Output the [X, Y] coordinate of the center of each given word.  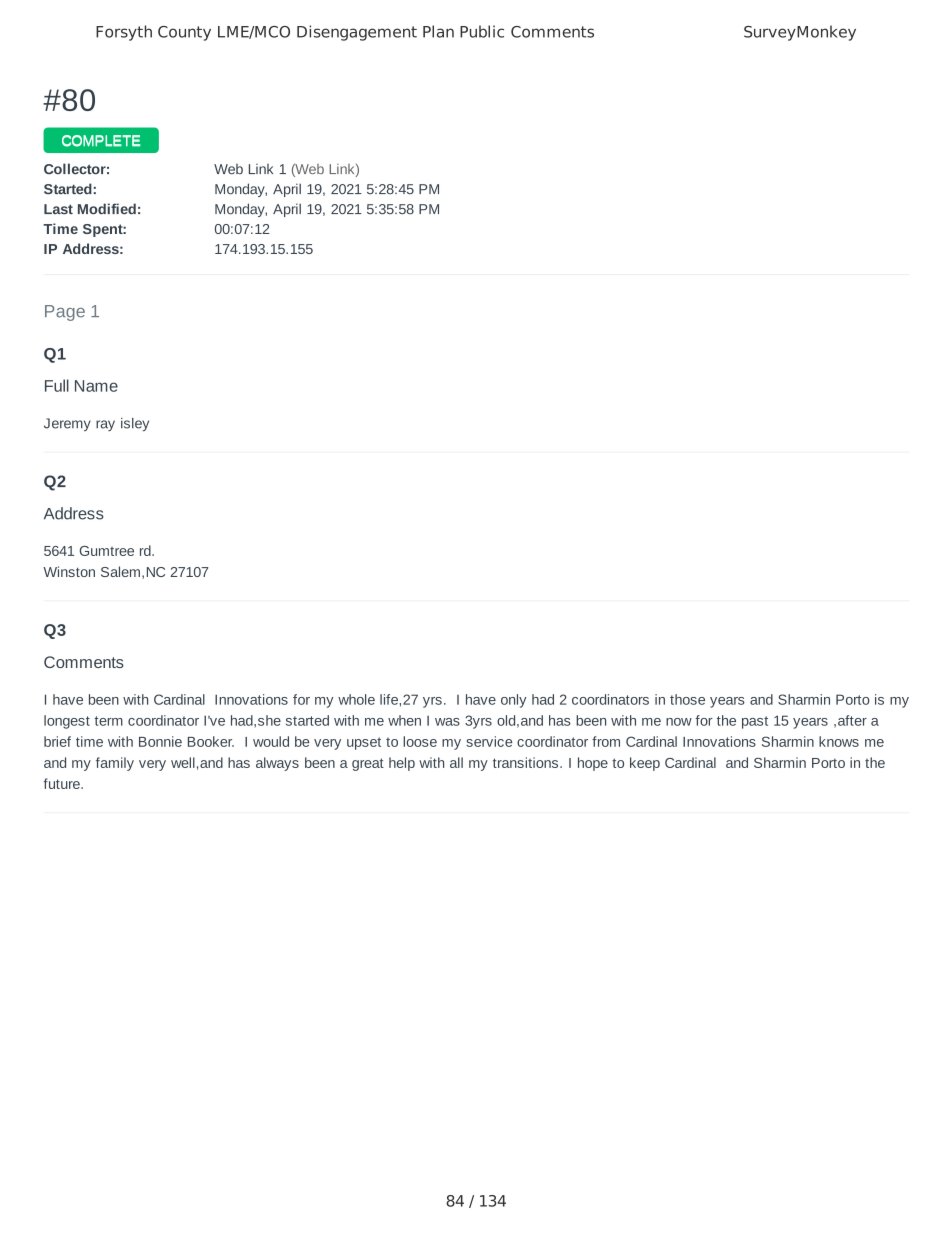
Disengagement [357, 33]
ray [105, 425]
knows [839, 741]
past [755, 722]
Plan [438, 31]
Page [65, 313]
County [184, 33]
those [687, 699]
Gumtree [107, 551]
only [513, 701]
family [115, 764]
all [456, 762]
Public [482, 31]
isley [135, 424]
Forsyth [124, 33]
